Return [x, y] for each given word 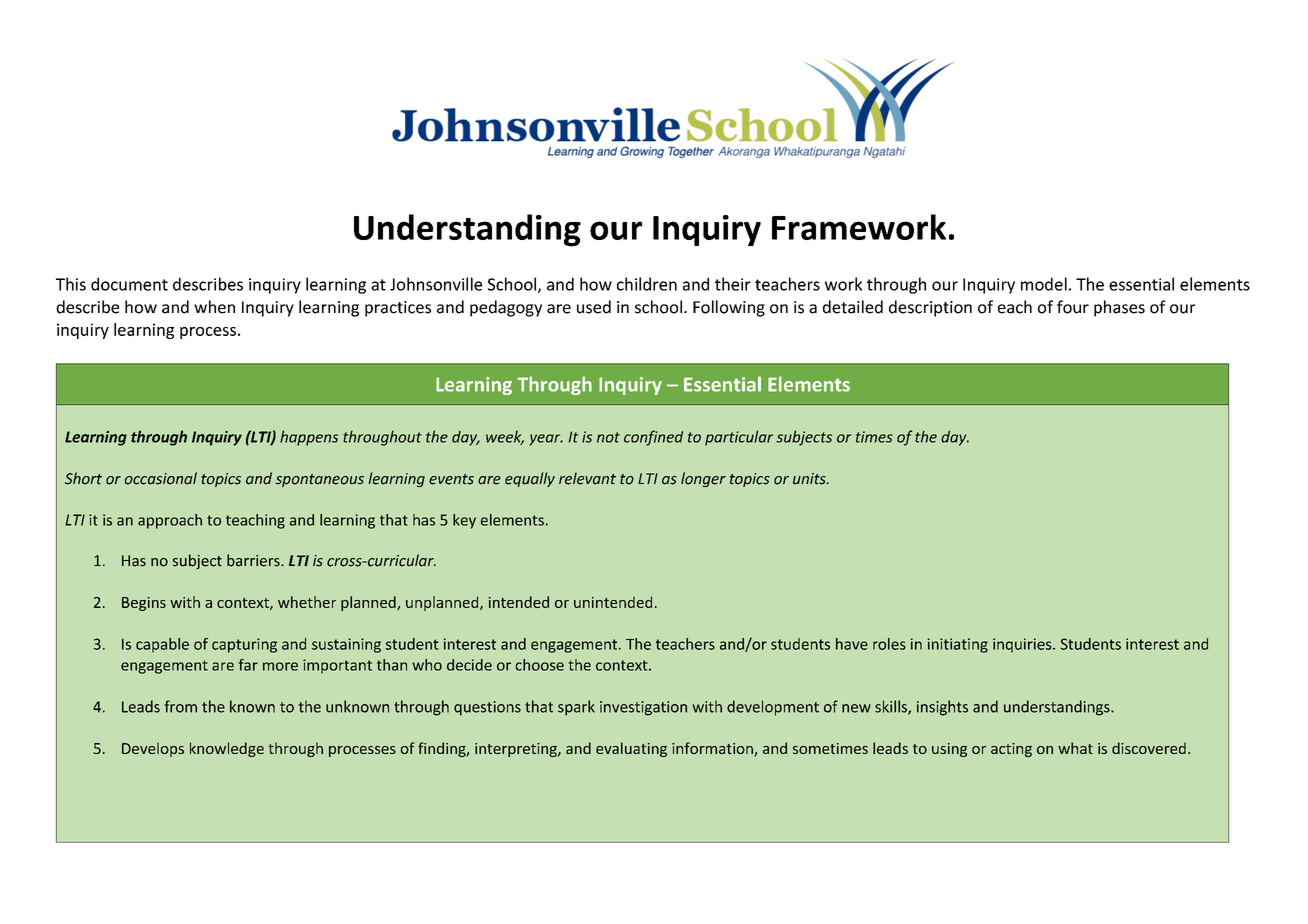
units [810, 479]
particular [739, 438]
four [1073, 307]
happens [309, 438]
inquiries [1023, 645]
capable [162, 645]
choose [539, 665]
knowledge [227, 749]
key [464, 521]
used [594, 307]
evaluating [631, 749]
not [608, 437]
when [214, 307]
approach [170, 521]
